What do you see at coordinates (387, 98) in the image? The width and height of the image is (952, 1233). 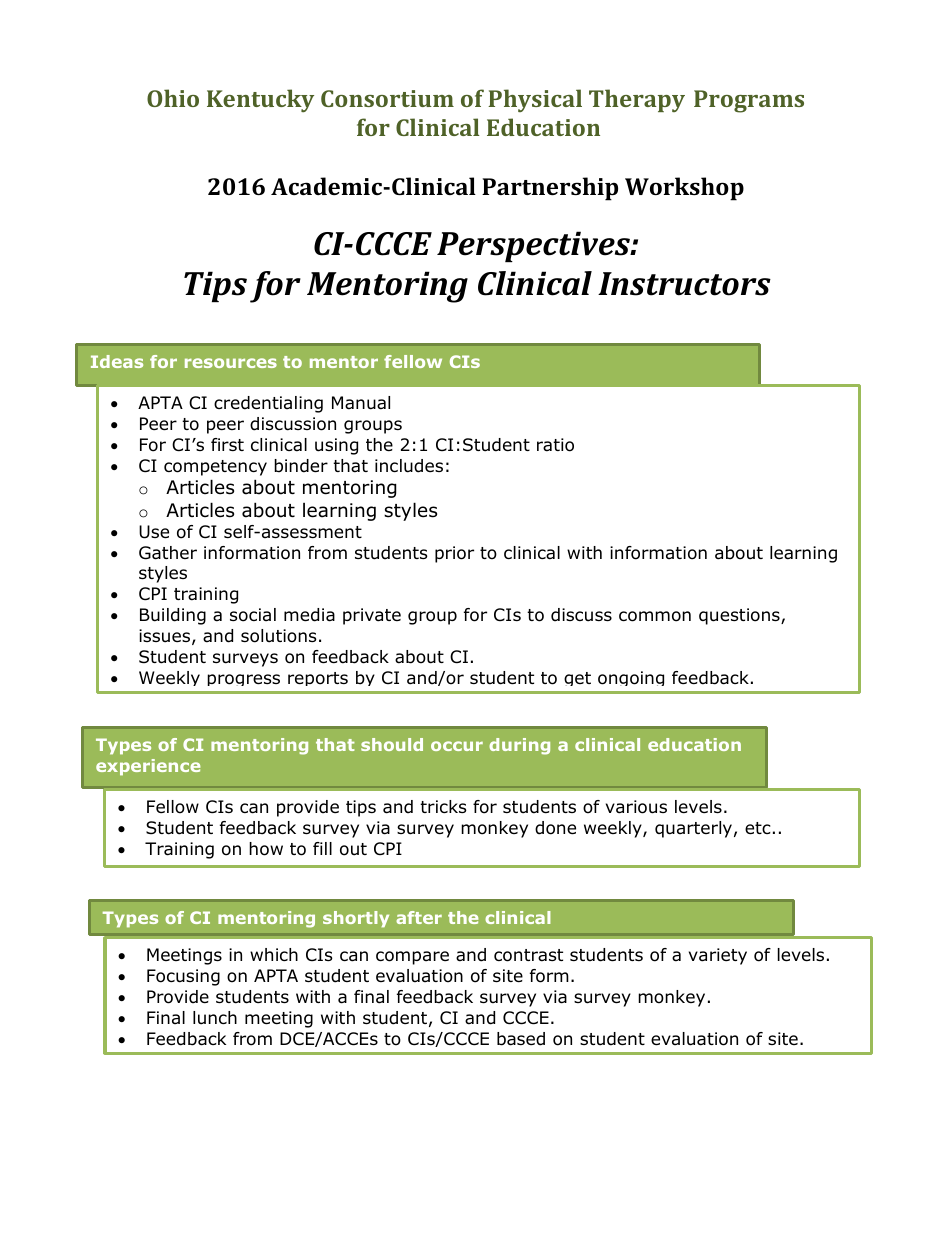 I see `Consortium` at bounding box center [387, 98].
